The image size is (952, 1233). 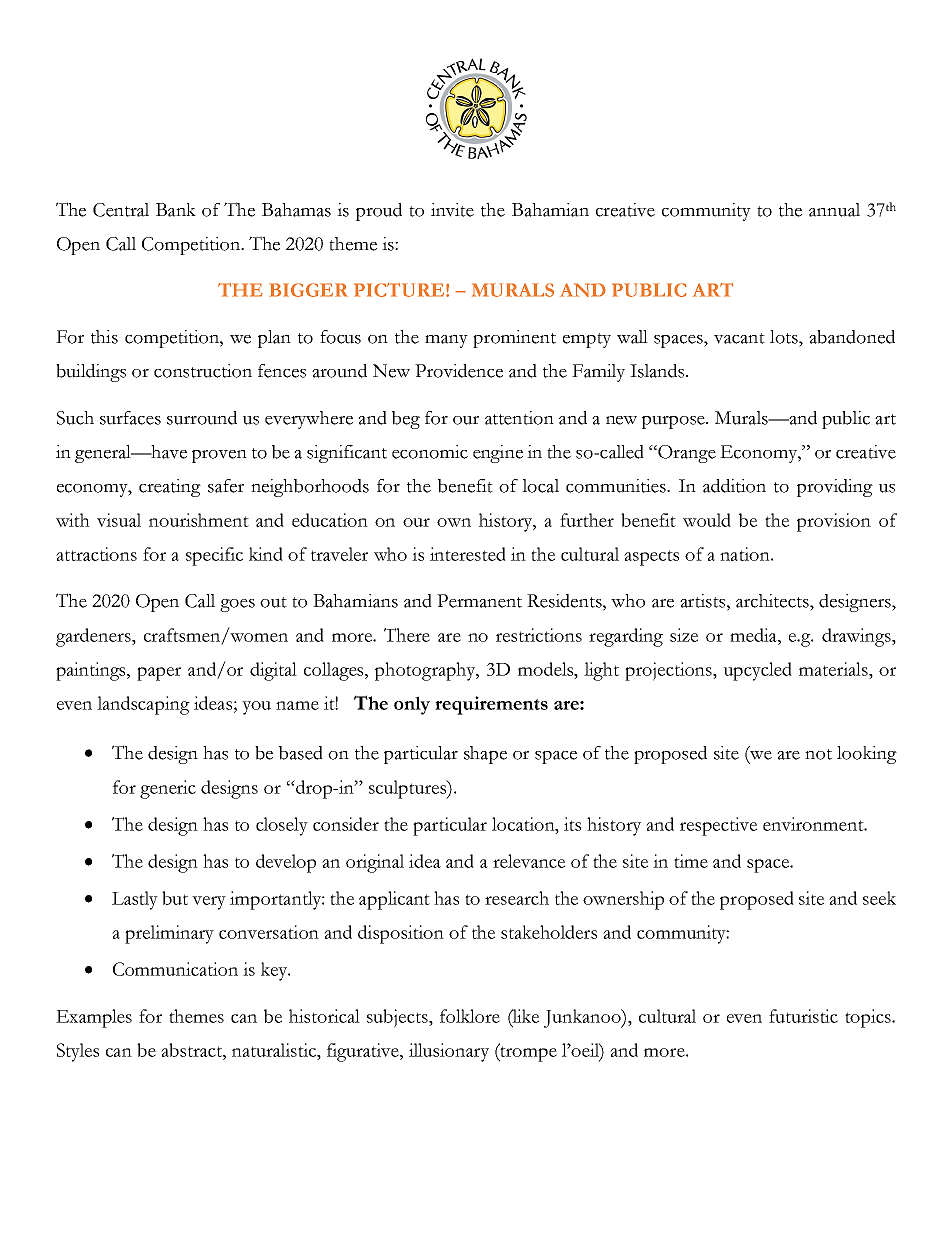 What do you see at coordinates (202, 418) in the document?
I see `surround` at bounding box center [202, 418].
